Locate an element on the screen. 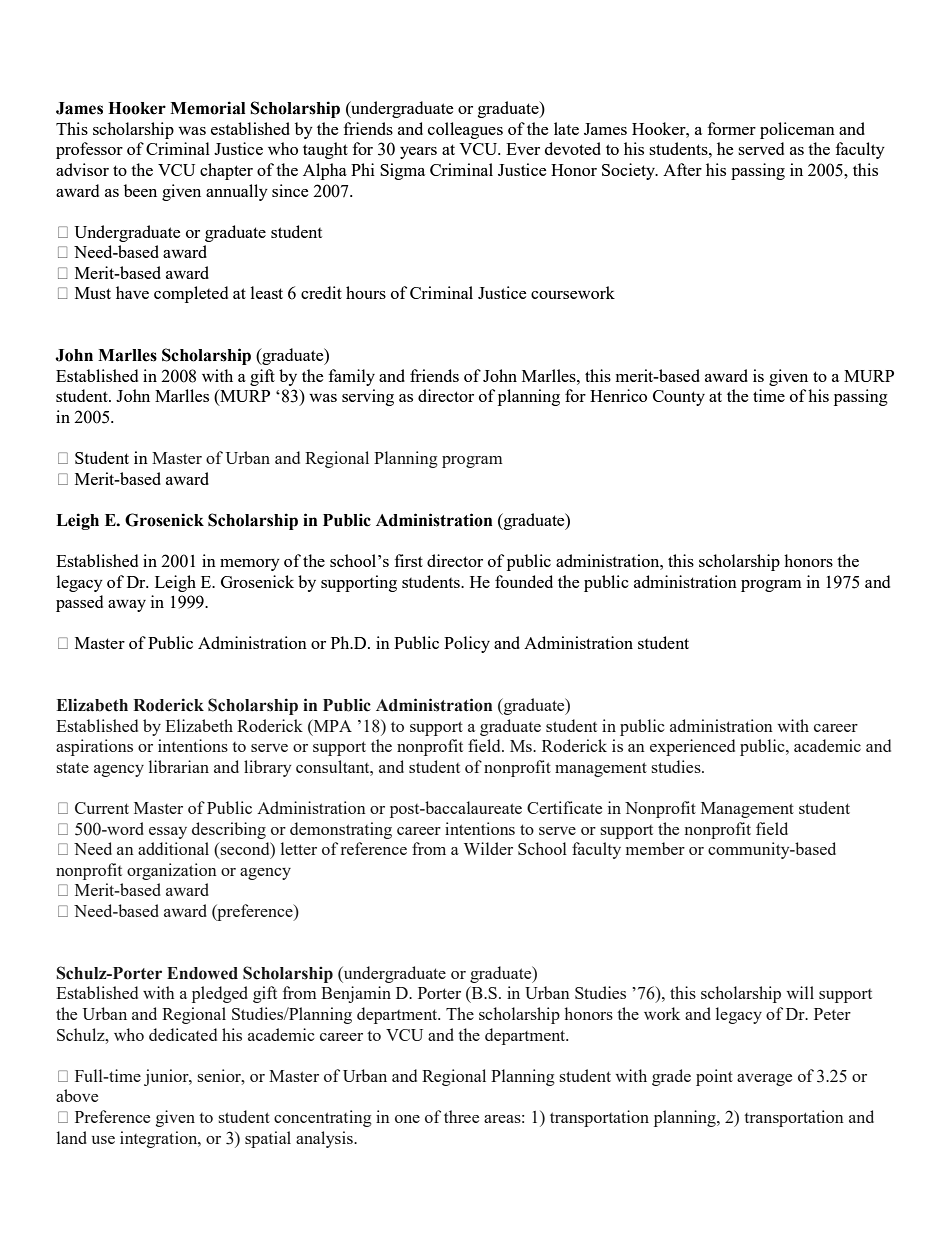  serving is located at coordinates (368, 397).
